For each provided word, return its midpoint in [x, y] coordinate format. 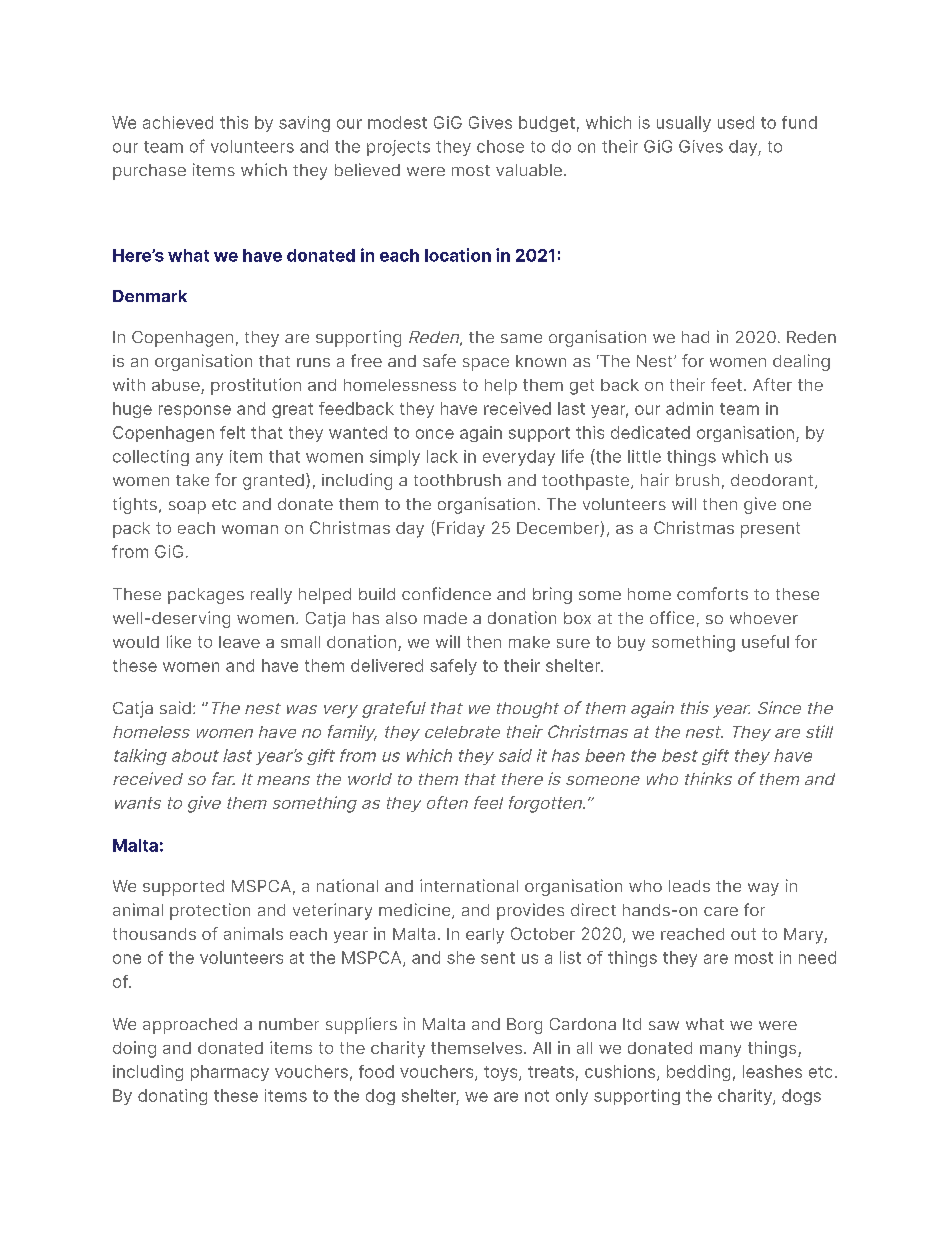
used [736, 122]
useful [765, 641]
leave [239, 642]
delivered [387, 665]
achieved [178, 122]
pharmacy [230, 1073]
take [192, 480]
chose [500, 146]
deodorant [773, 481]
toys [502, 1073]
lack [442, 456]
